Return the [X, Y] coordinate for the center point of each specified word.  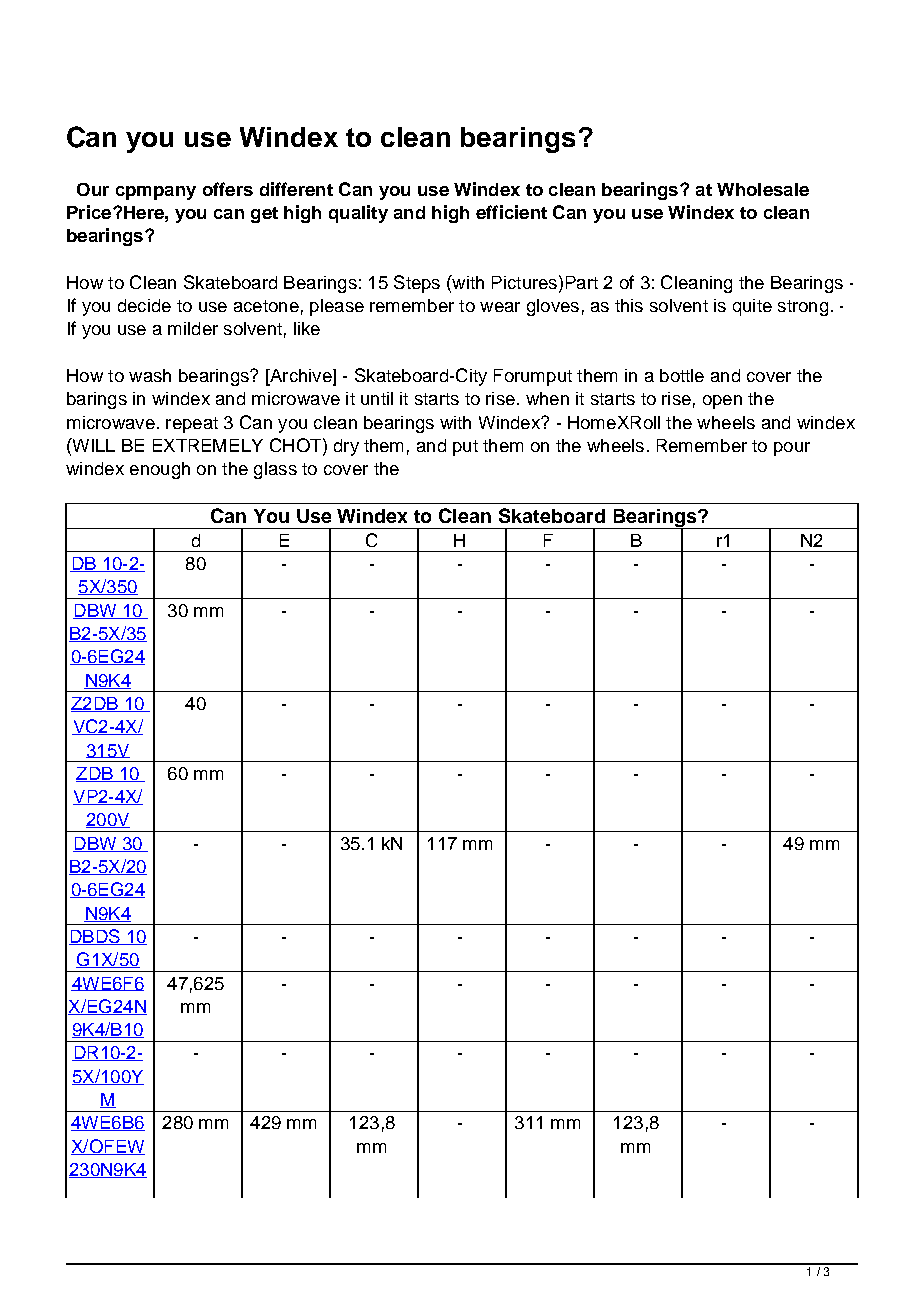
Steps [417, 284]
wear [500, 307]
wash [150, 375]
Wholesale [763, 189]
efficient [511, 212]
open [722, 402]
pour [792, 449]
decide [144, 305]
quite [752, 307]
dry [346, 447]
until [377, 398]
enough [160, 470]
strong [803, 308]
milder [193, 328]
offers [228, 189]
